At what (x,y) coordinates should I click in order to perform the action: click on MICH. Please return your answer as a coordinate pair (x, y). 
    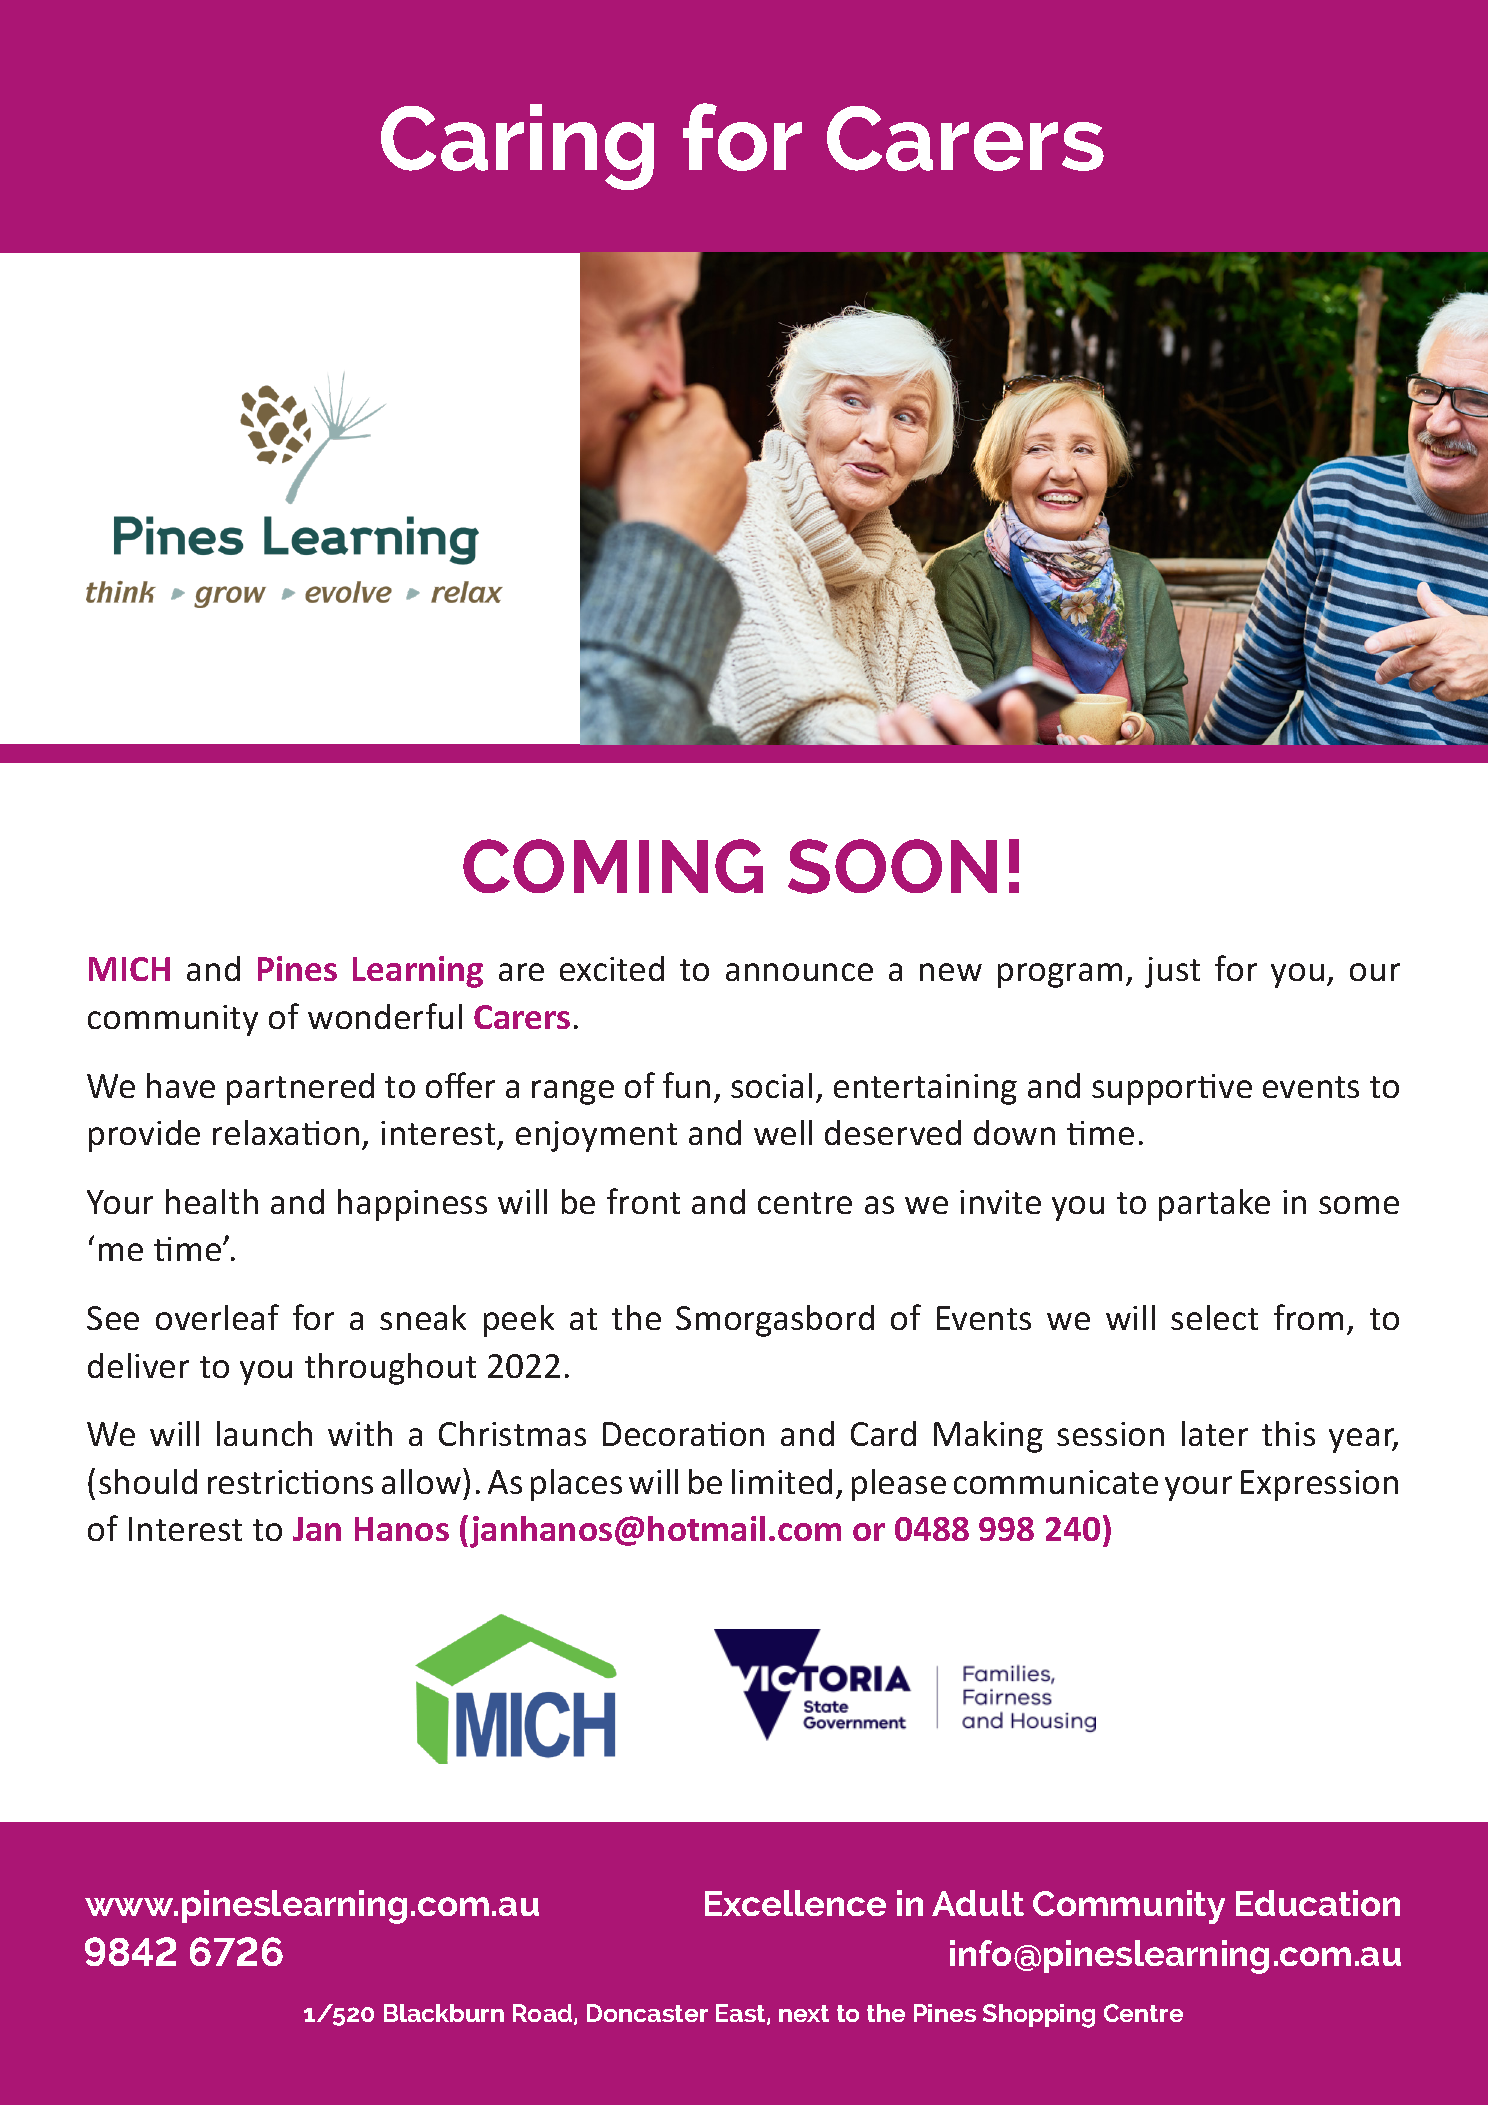
    Looking at the image, I should click on (129, 969).
